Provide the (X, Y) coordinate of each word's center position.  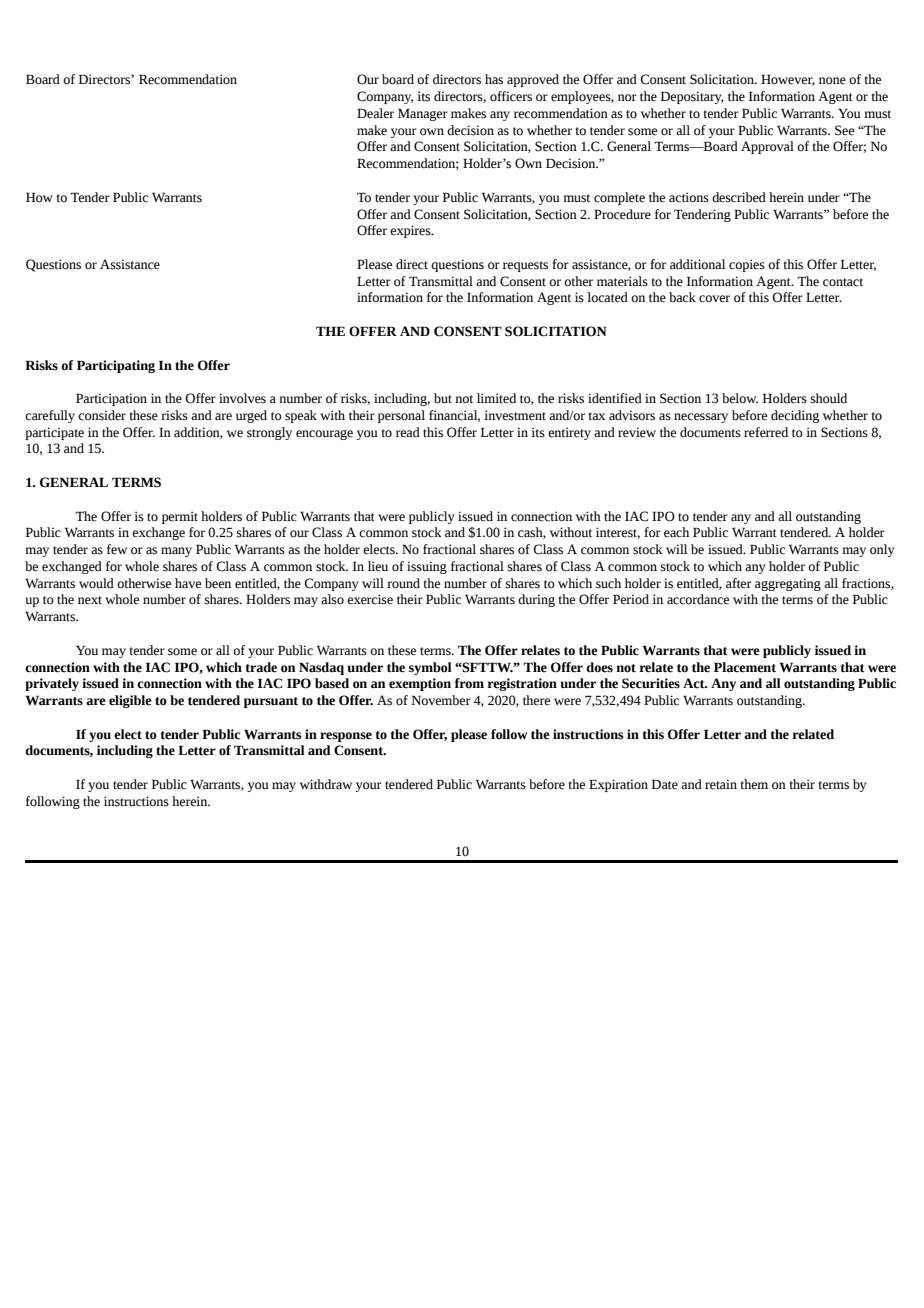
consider (102, 415)
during (536, 600)
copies (747, 265)
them (754, 784)
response (346, 737)
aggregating (788, 584)
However (788, 80)
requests (525, 266)
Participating (116, 366)
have (188, 583)
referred (766, 432)
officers (511, 96)
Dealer (375, 113)
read (408, 432)
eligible (130, 701)
